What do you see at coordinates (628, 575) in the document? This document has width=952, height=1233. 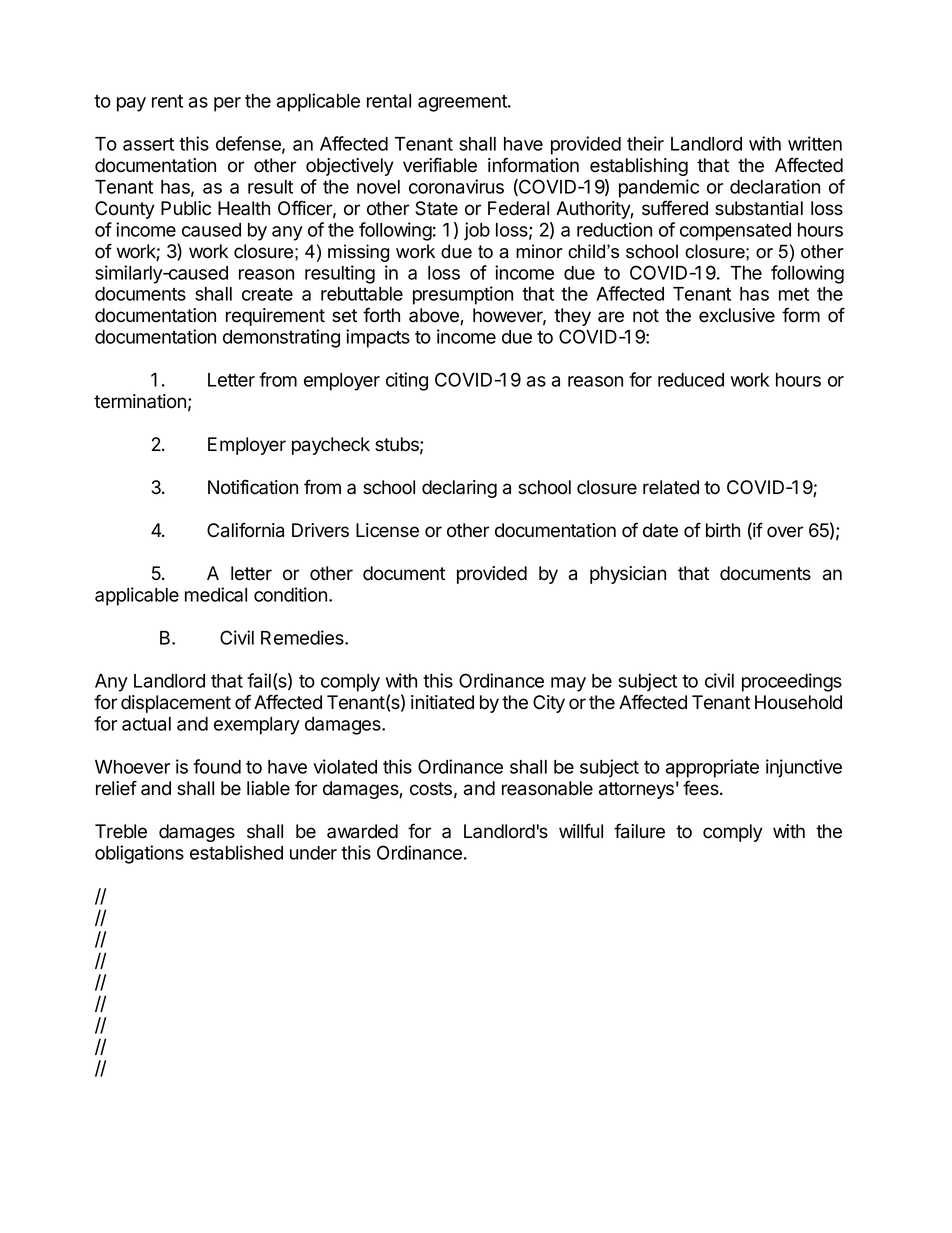 I see `physician` at bounding box center [628, 575].
